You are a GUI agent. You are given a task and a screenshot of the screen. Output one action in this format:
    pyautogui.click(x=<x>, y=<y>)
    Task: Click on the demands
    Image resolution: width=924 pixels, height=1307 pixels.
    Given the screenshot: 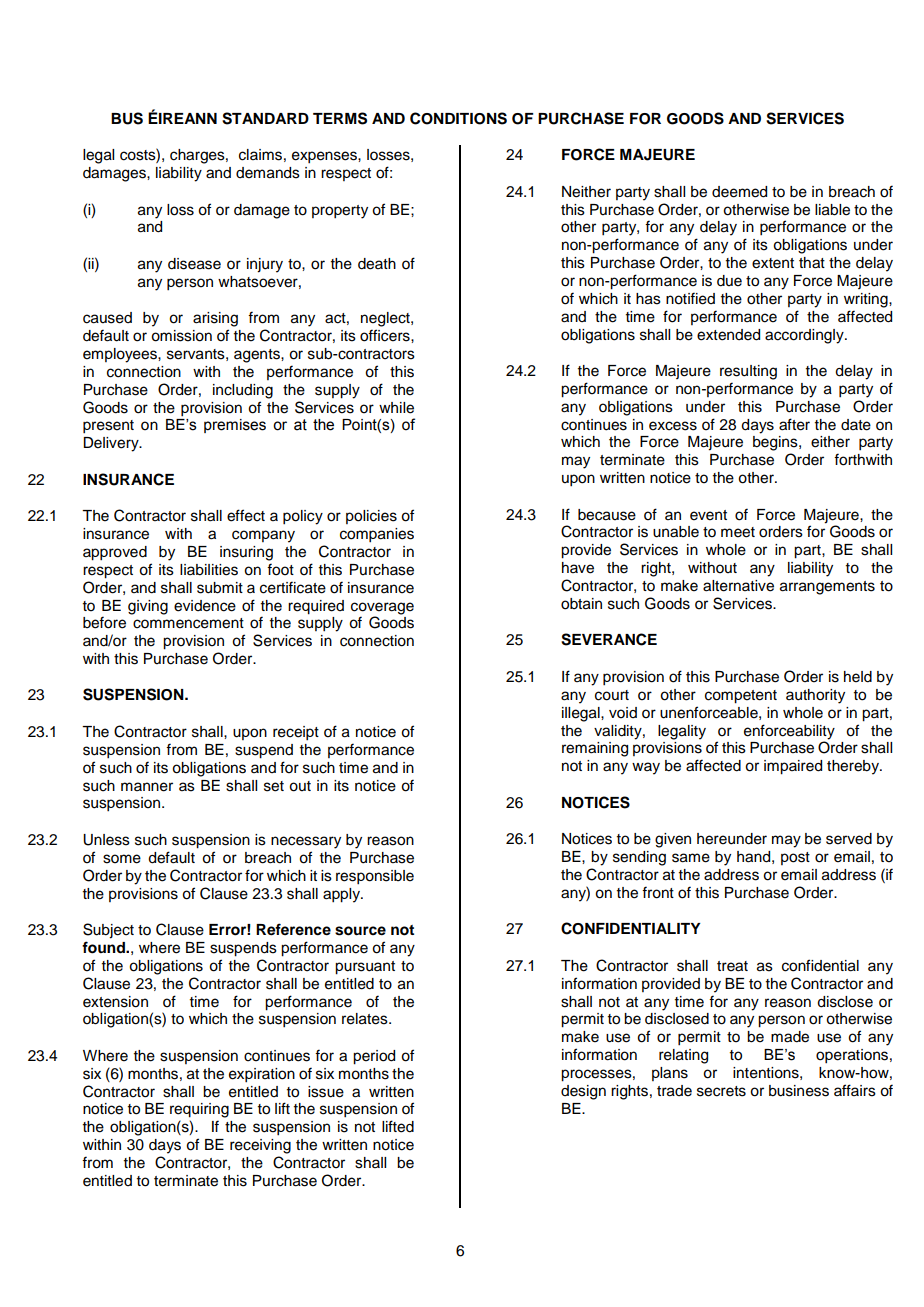 What is the action you would take?
    pyautogui.click(x=268, y=173)
